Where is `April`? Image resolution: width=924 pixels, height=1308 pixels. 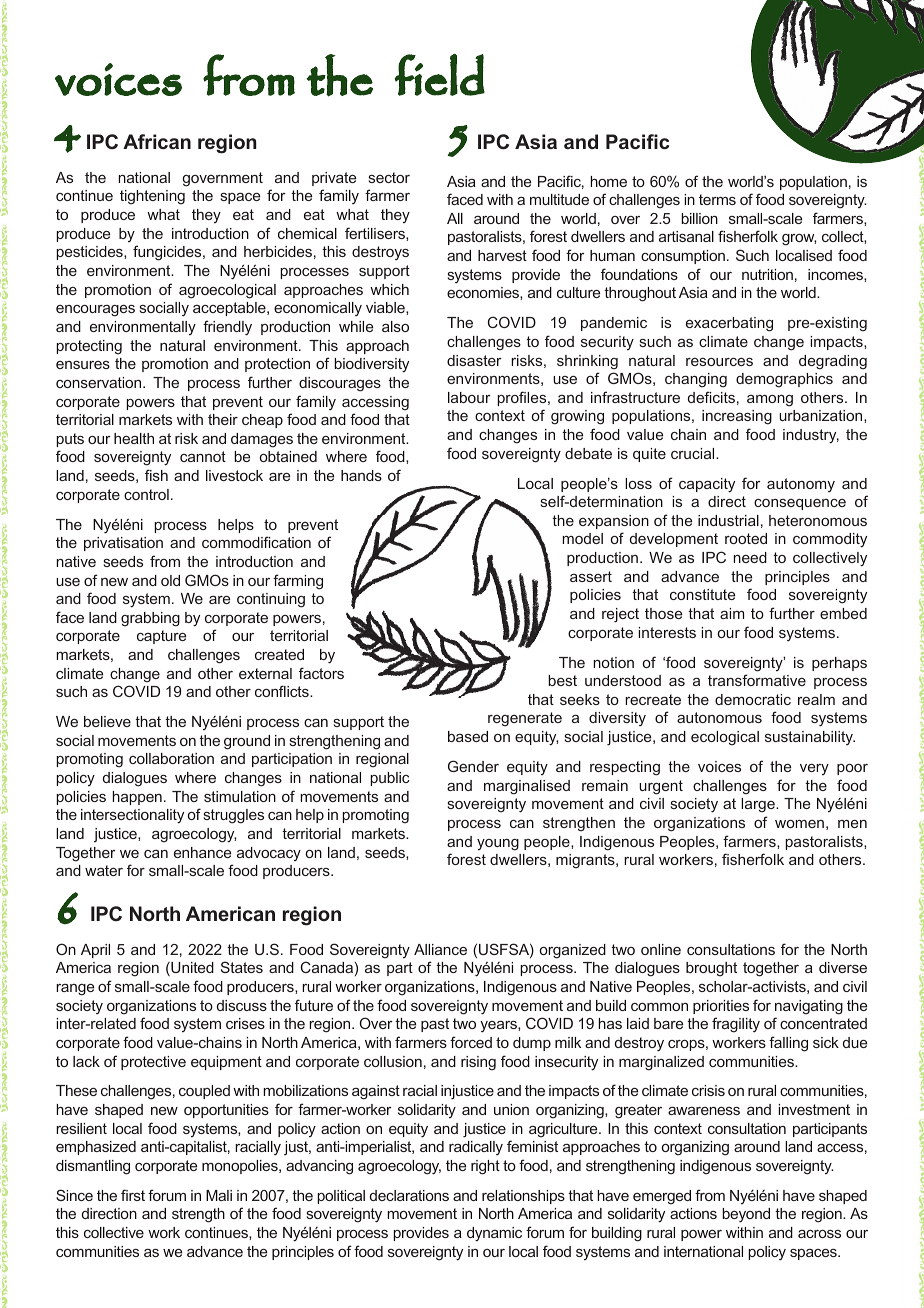 April is located at coordinates (95, 951).
